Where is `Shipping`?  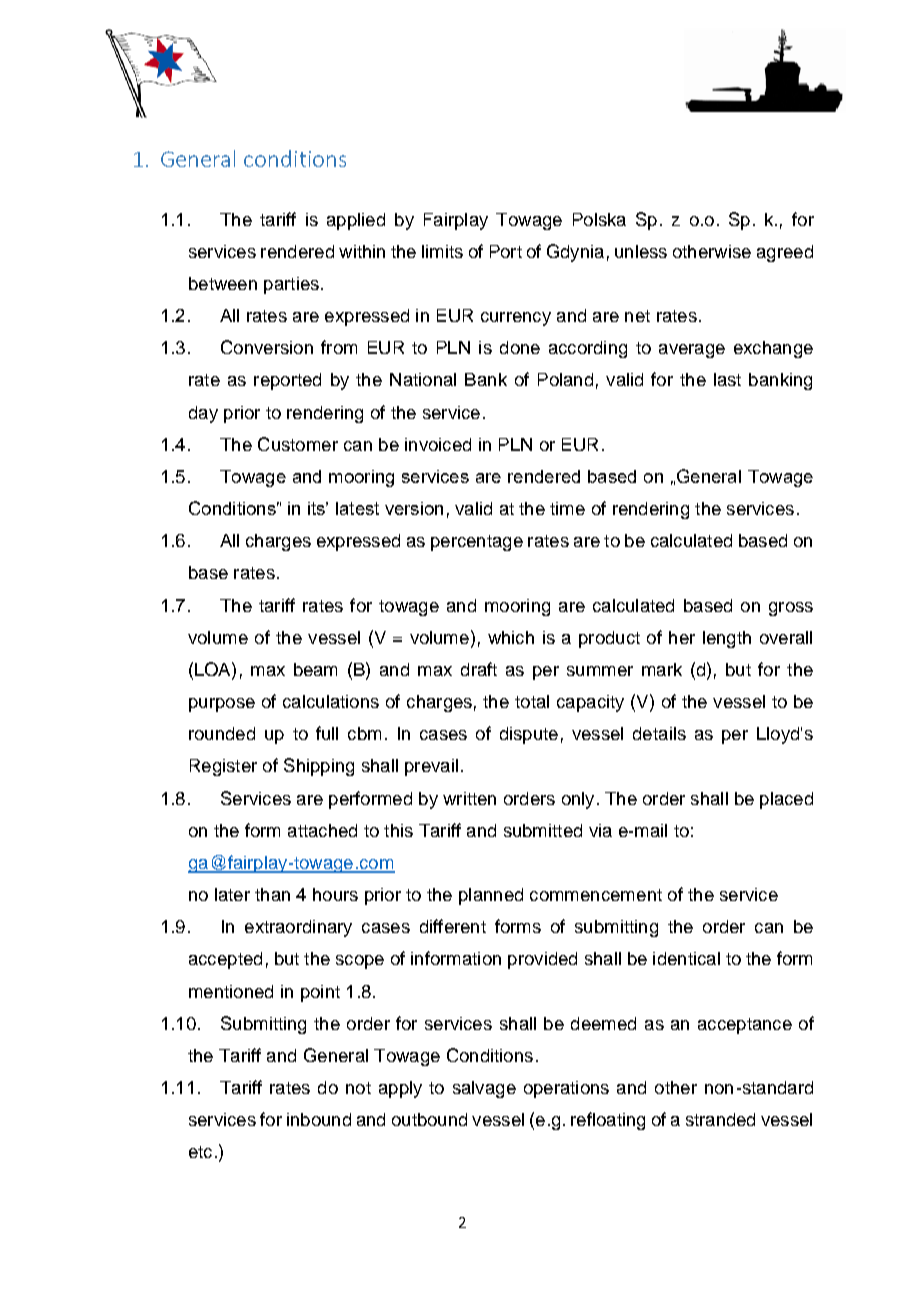 Shipping is located at coordinates (319, 767).
